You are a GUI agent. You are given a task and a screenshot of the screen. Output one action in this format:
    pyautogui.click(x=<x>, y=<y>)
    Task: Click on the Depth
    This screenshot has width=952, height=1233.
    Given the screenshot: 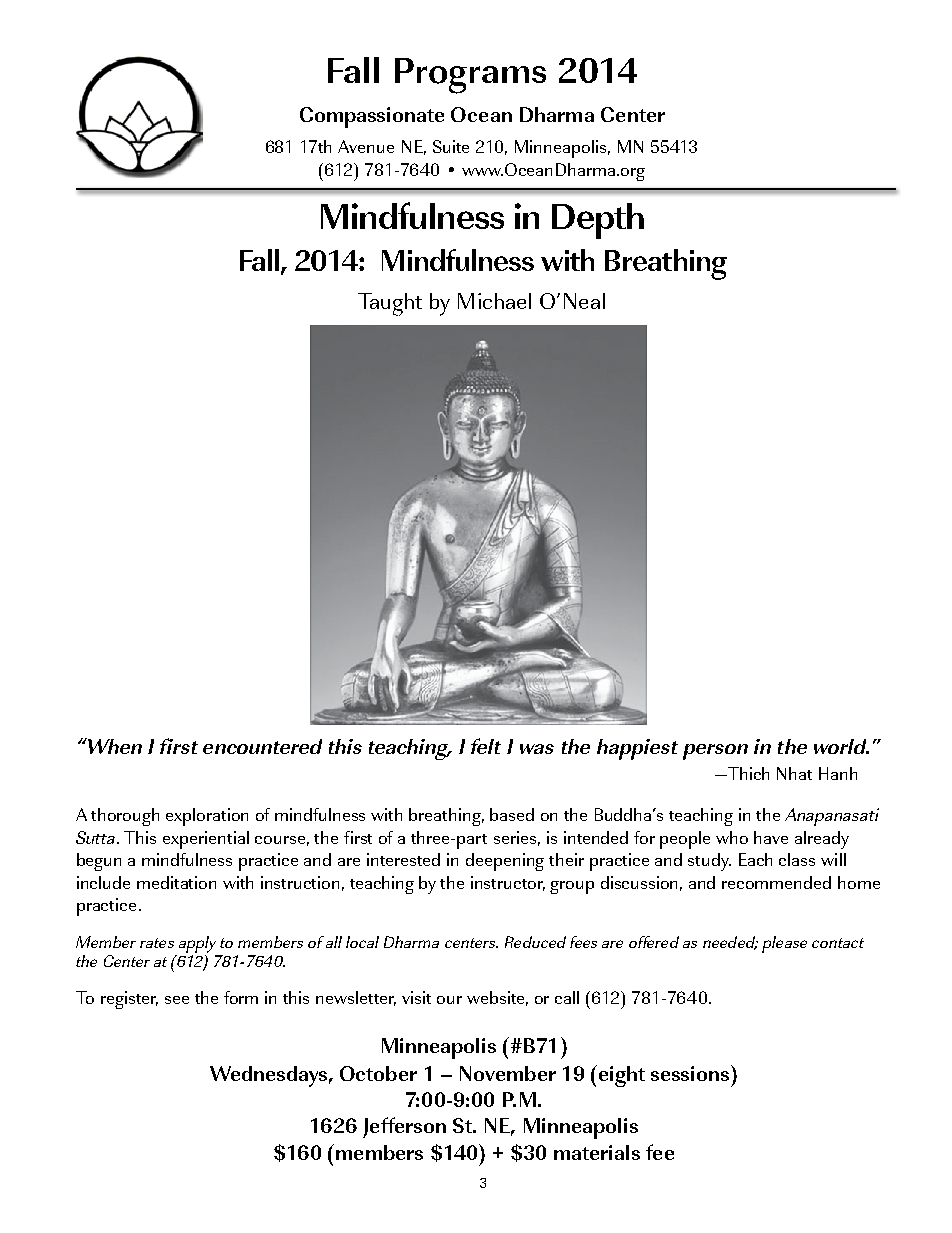 What is the action you would take?
    pyautogui.click(x=598, y=221)
